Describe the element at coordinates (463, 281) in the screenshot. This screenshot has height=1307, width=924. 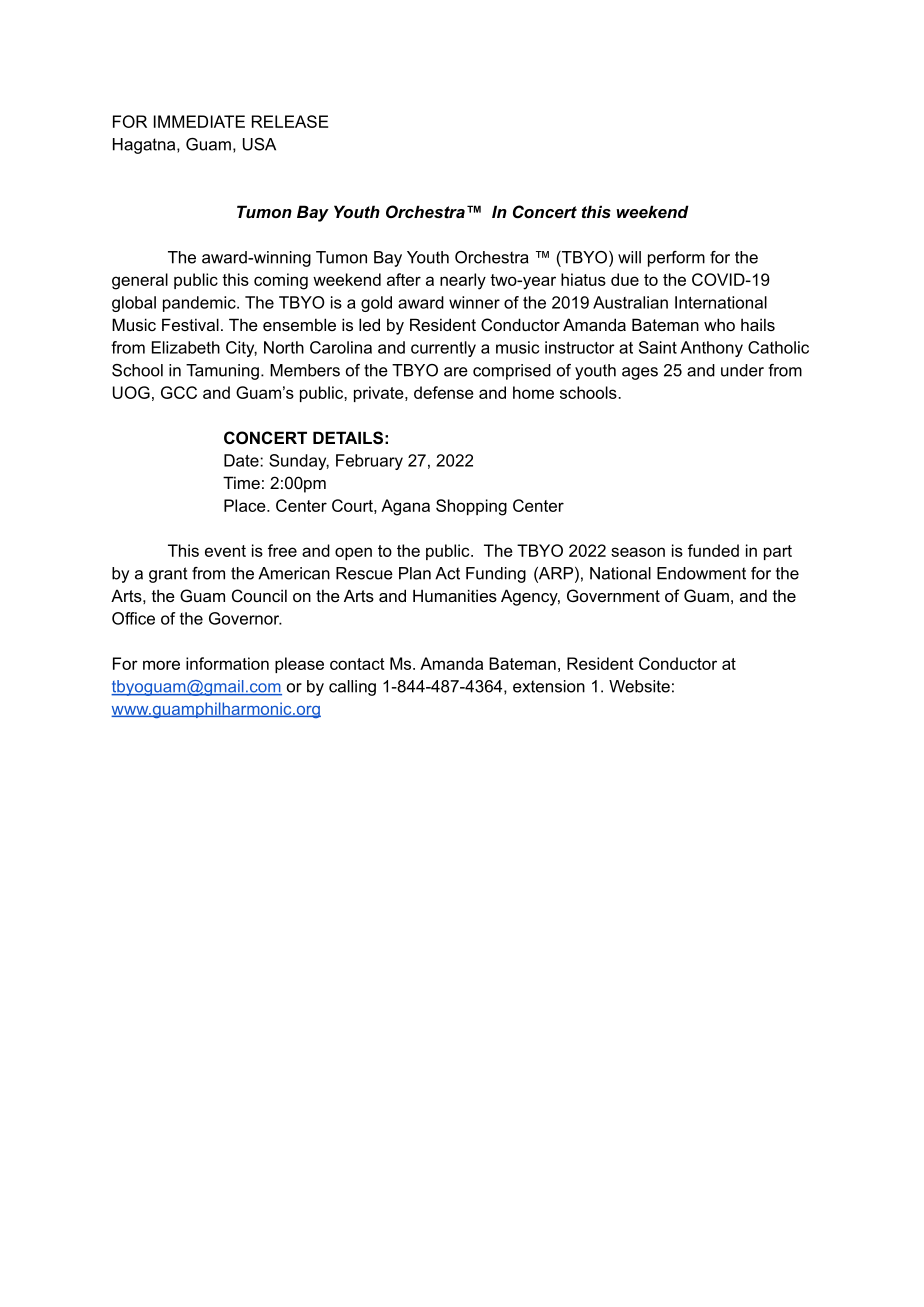
I see `nearly` at that location.
